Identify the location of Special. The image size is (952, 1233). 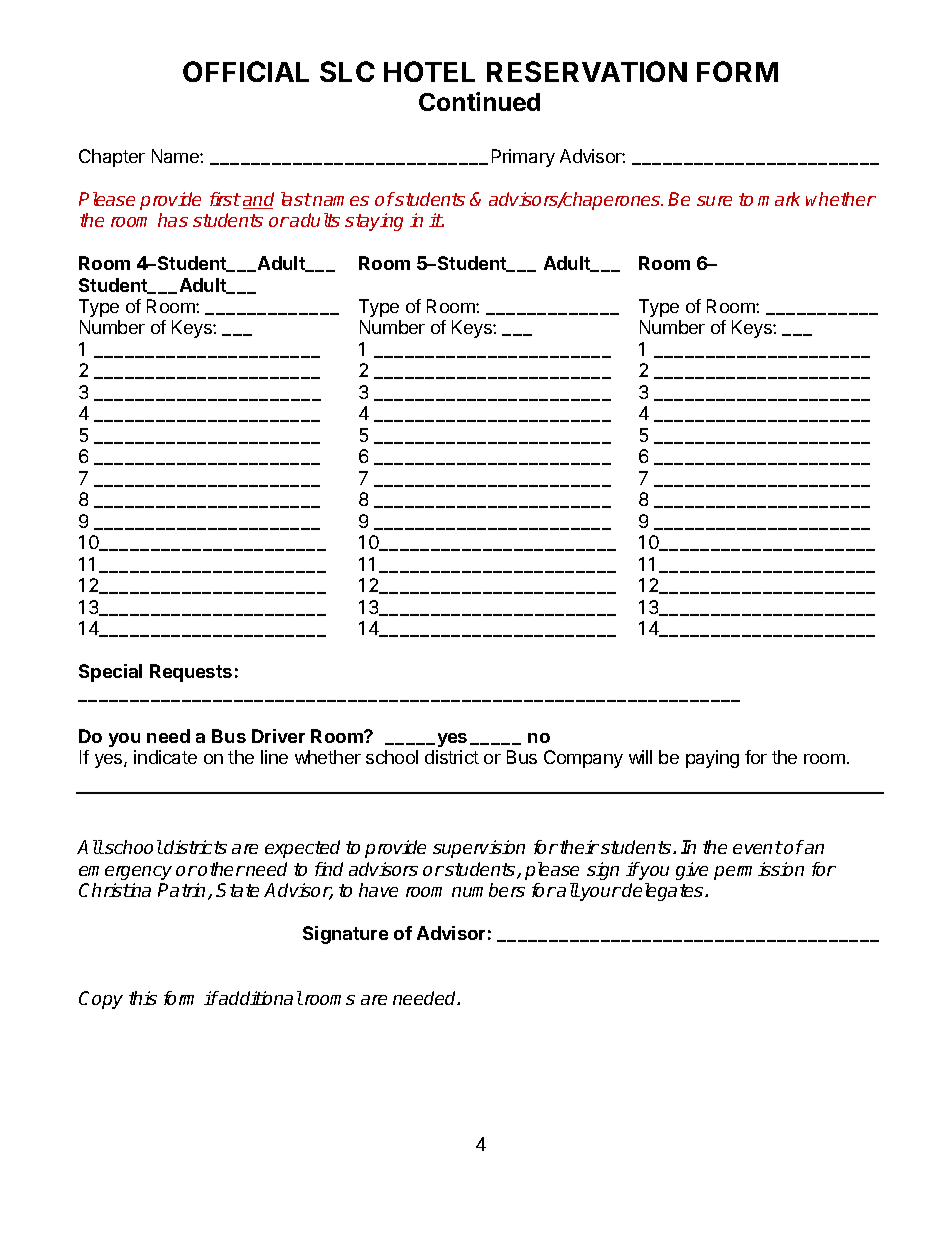
(110, 673).
